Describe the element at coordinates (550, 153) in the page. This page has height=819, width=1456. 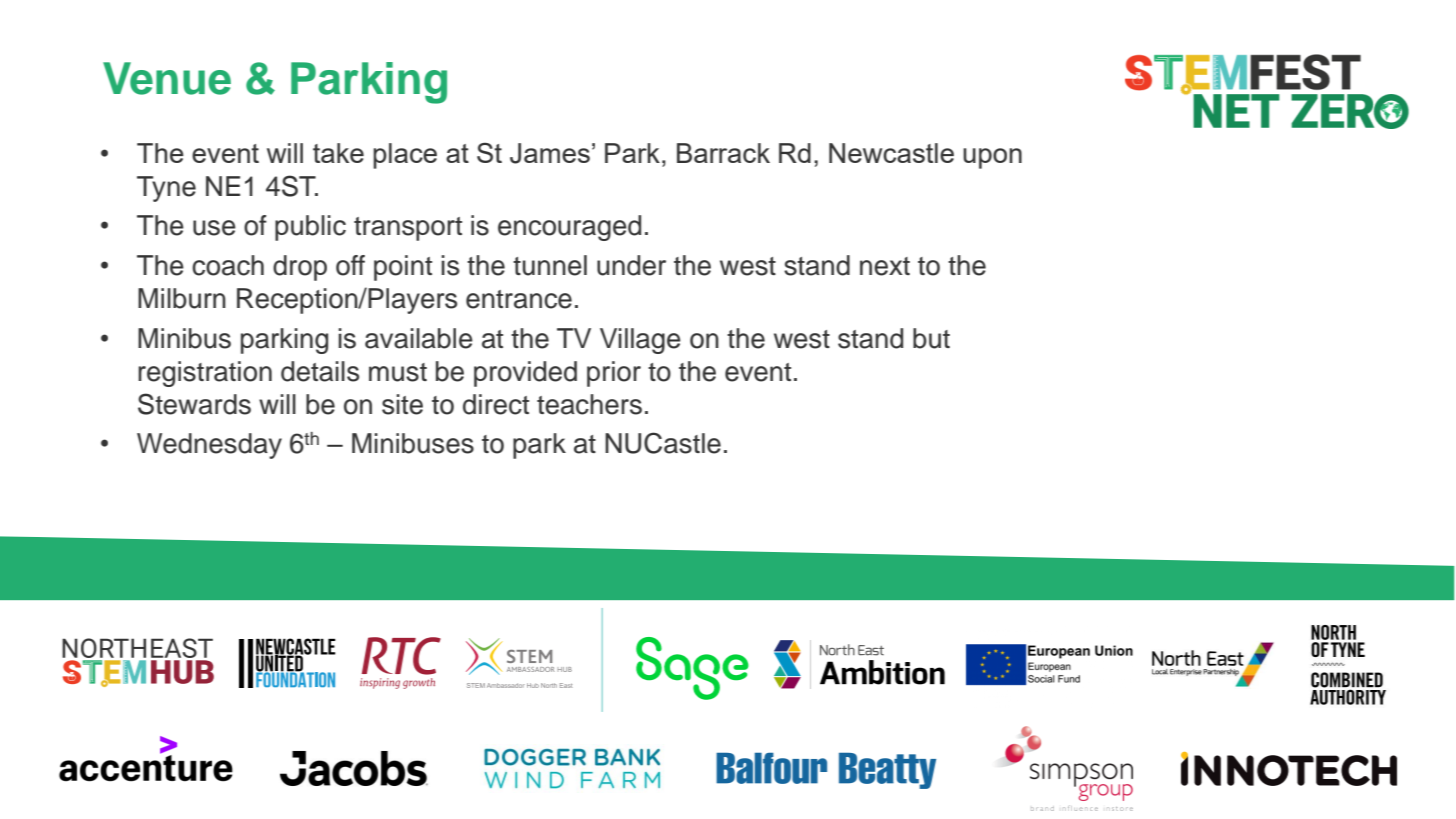
I see `James` at that location.
